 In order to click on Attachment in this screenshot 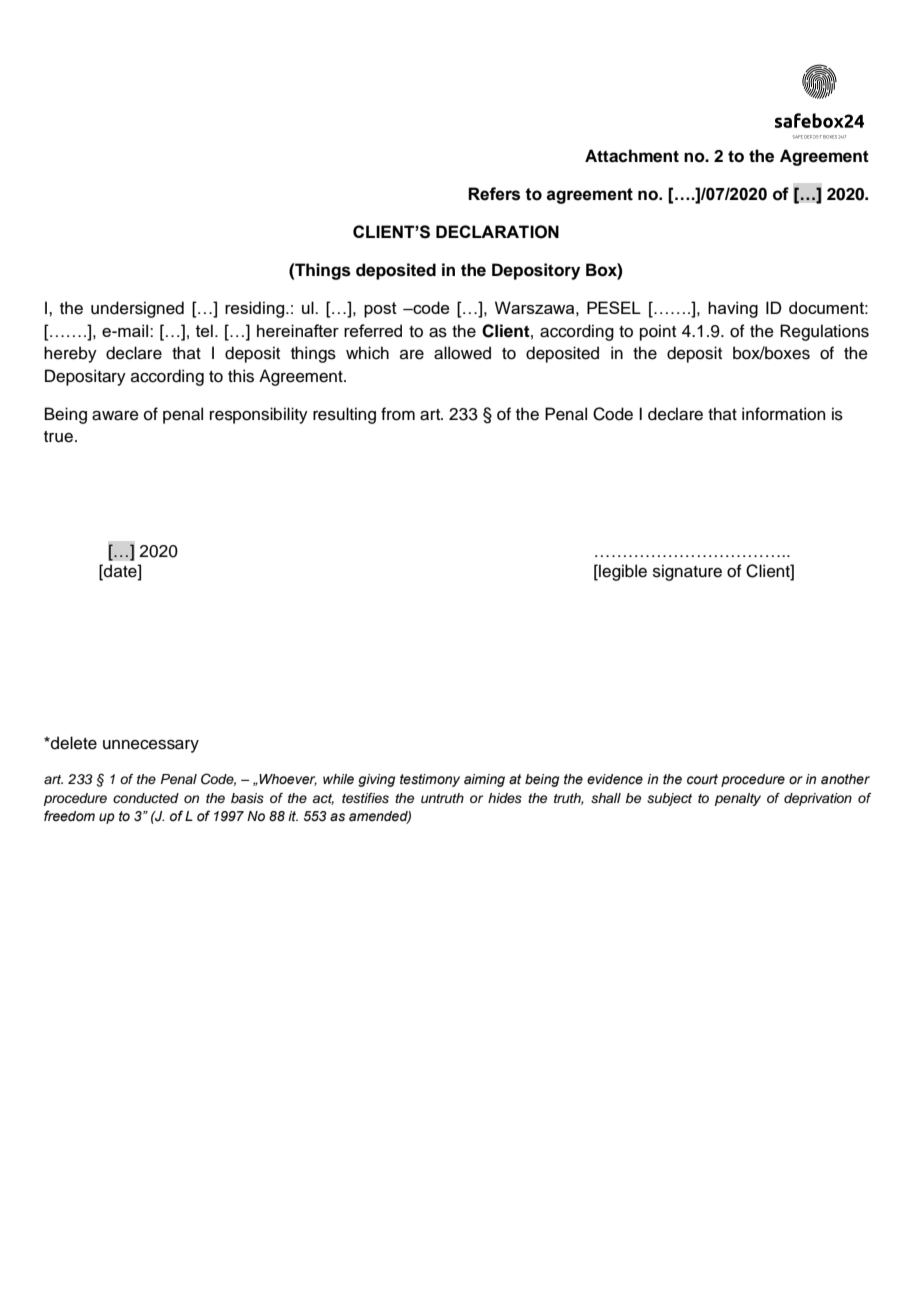, I will do `click(632, 156)`.
